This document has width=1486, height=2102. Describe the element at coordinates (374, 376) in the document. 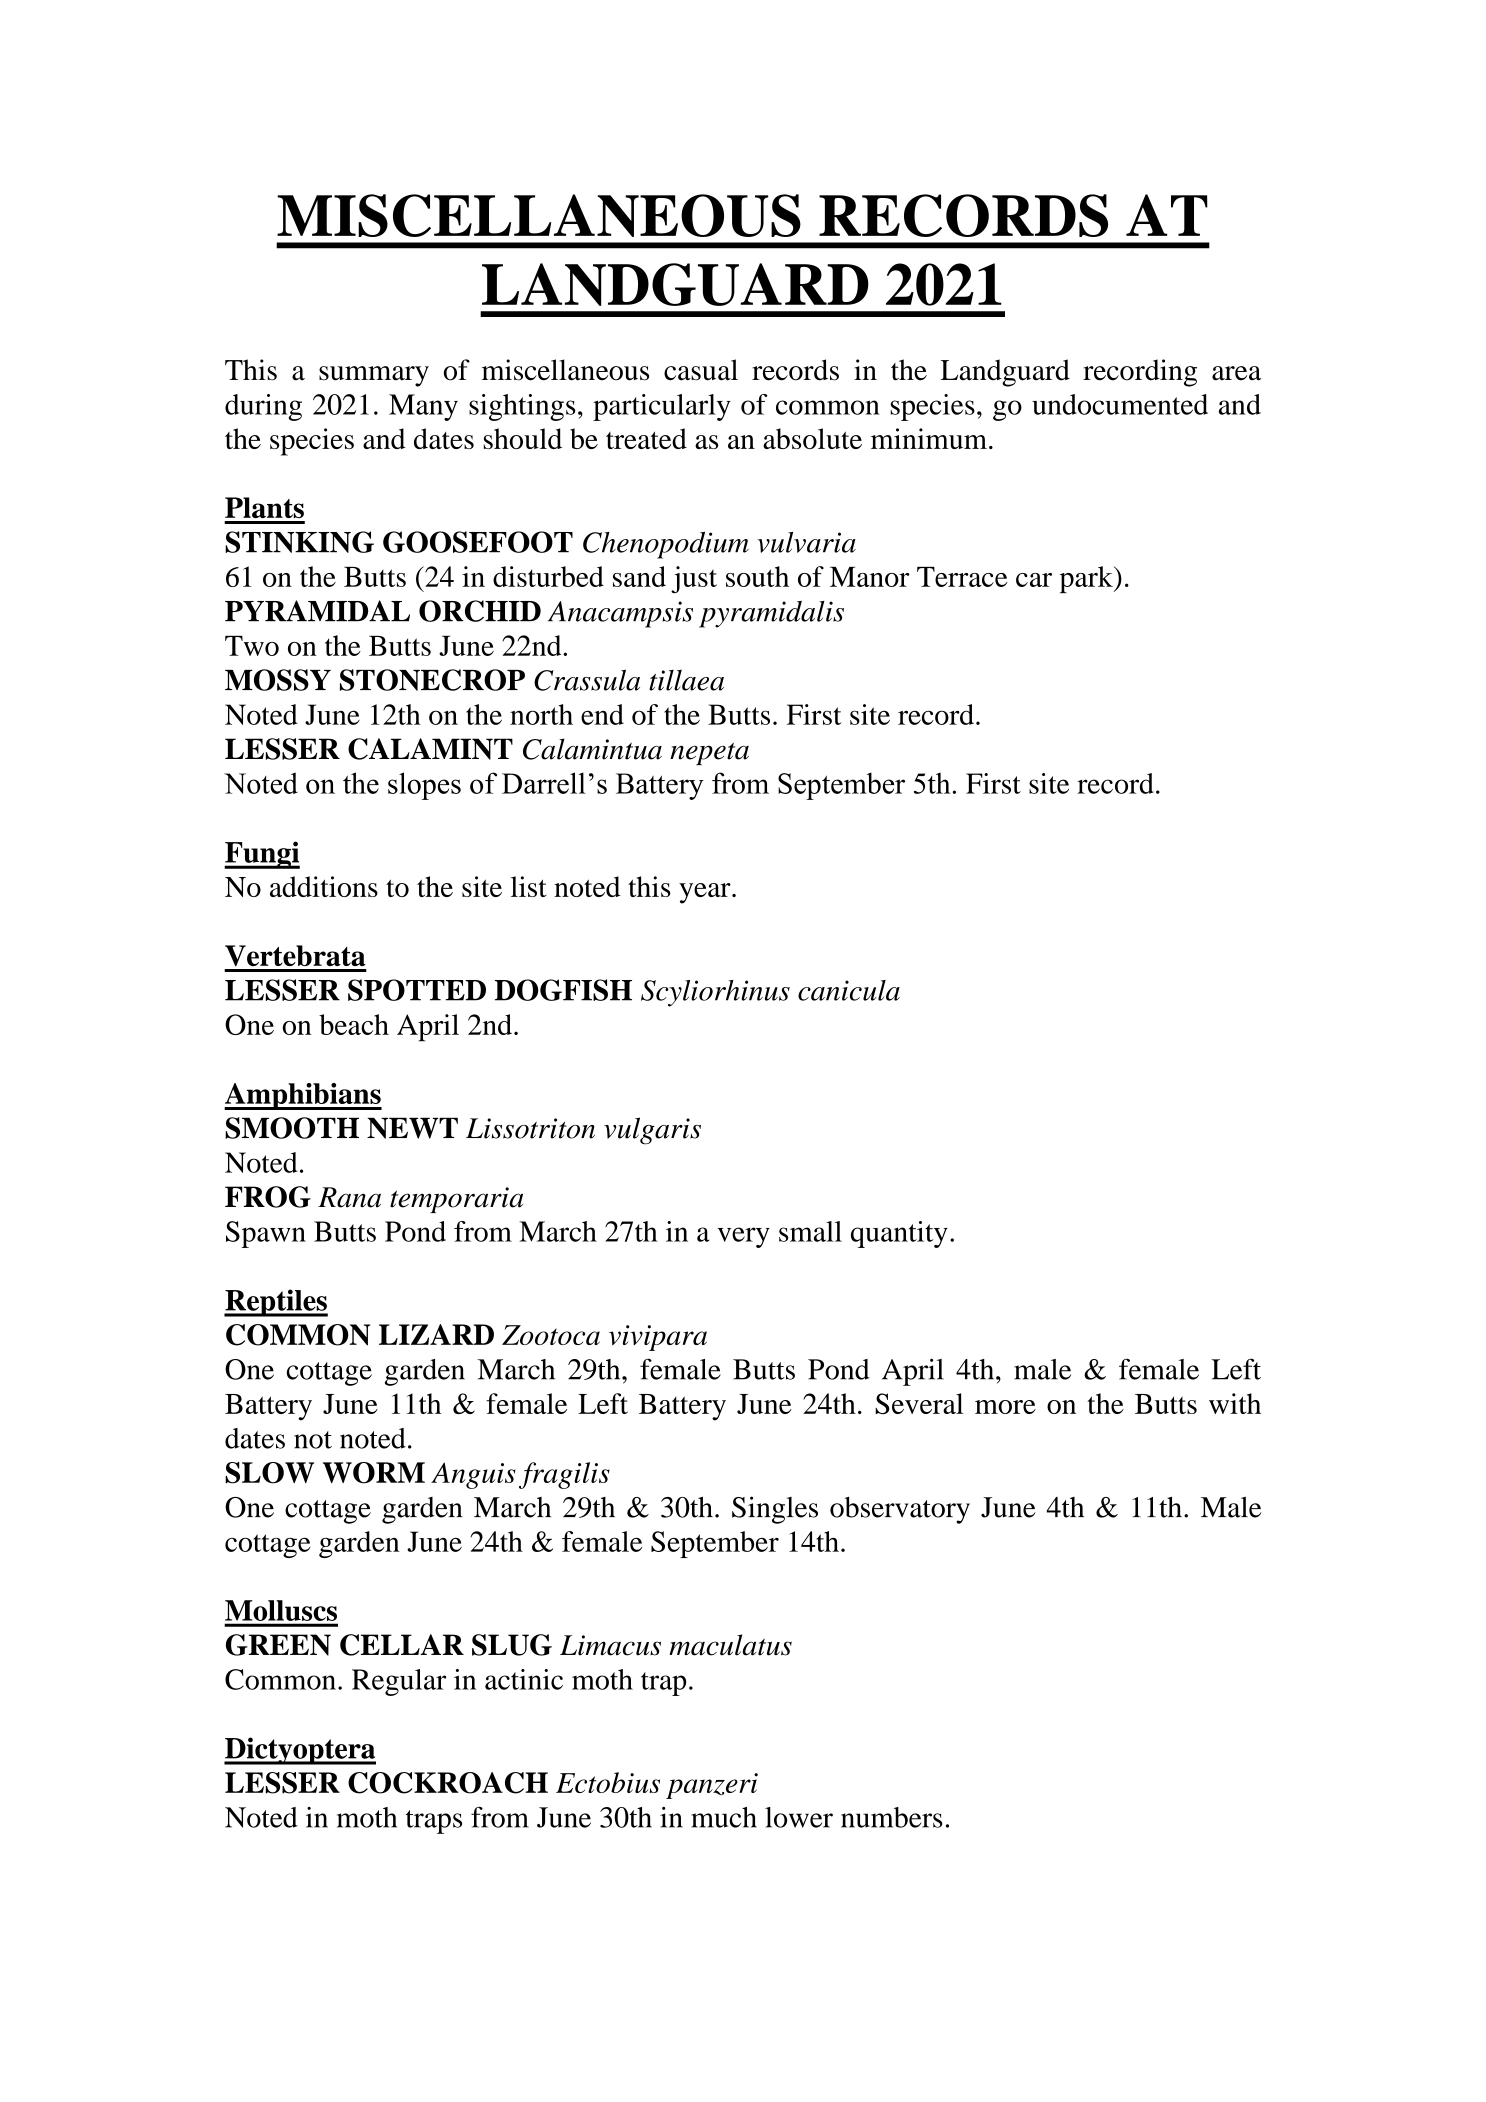

I see `summary` at that location.
